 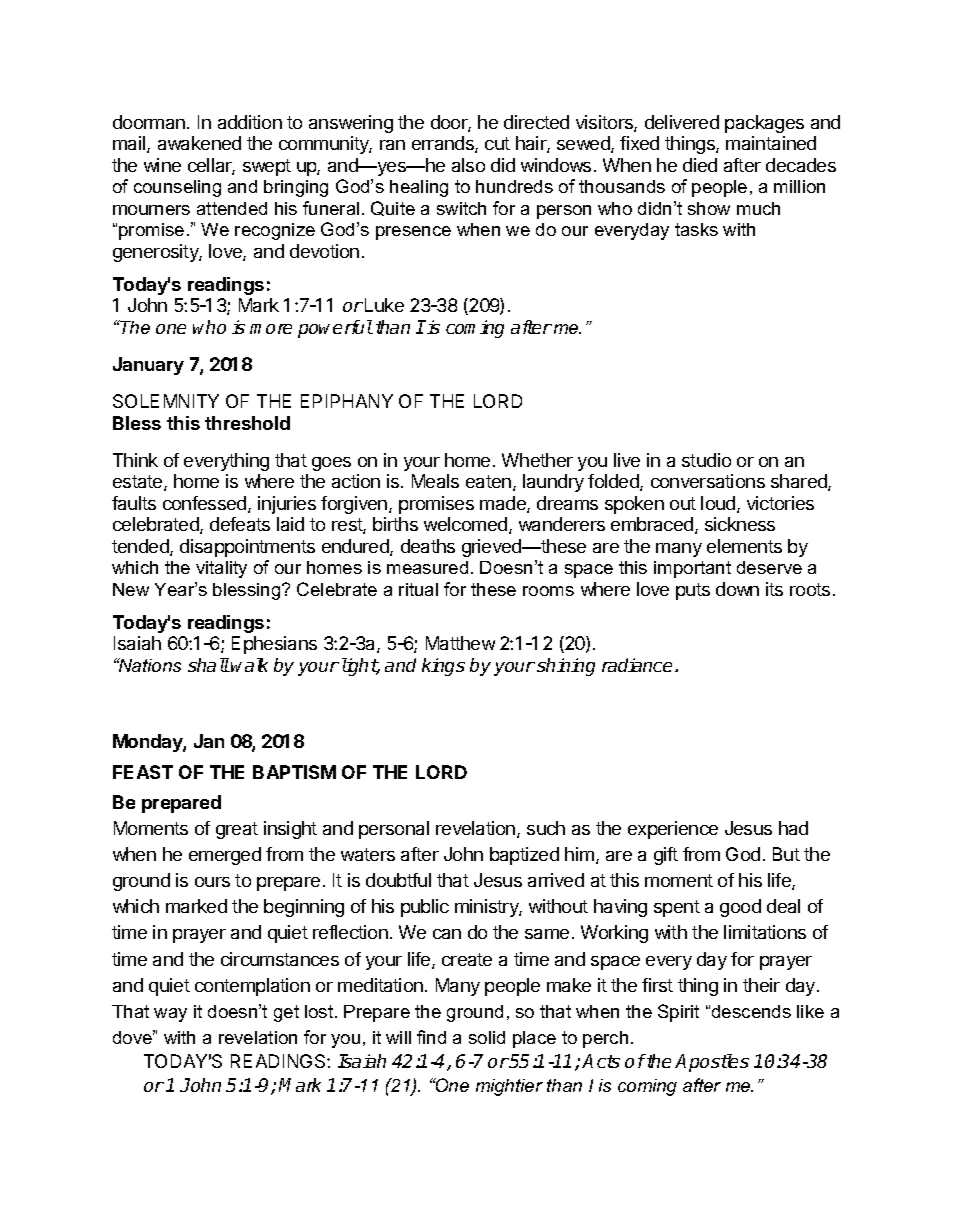 I want to click on awakened, so click(x=199, y=143).
